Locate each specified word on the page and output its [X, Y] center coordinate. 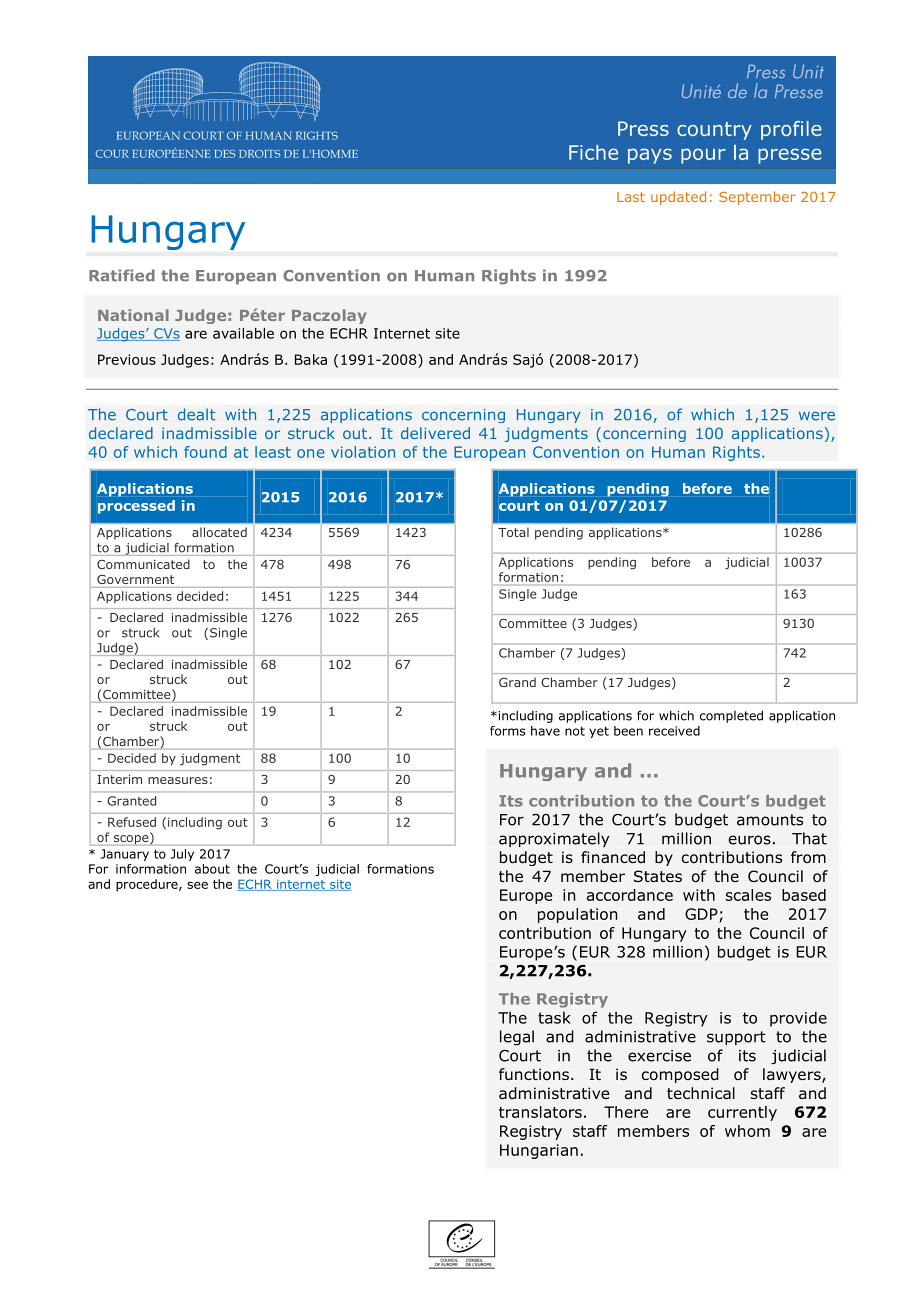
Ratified [122, 275]
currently [742, 1113]
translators [540, 1112]
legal [517, 1038]
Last [631, 197]
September [757, 198]
